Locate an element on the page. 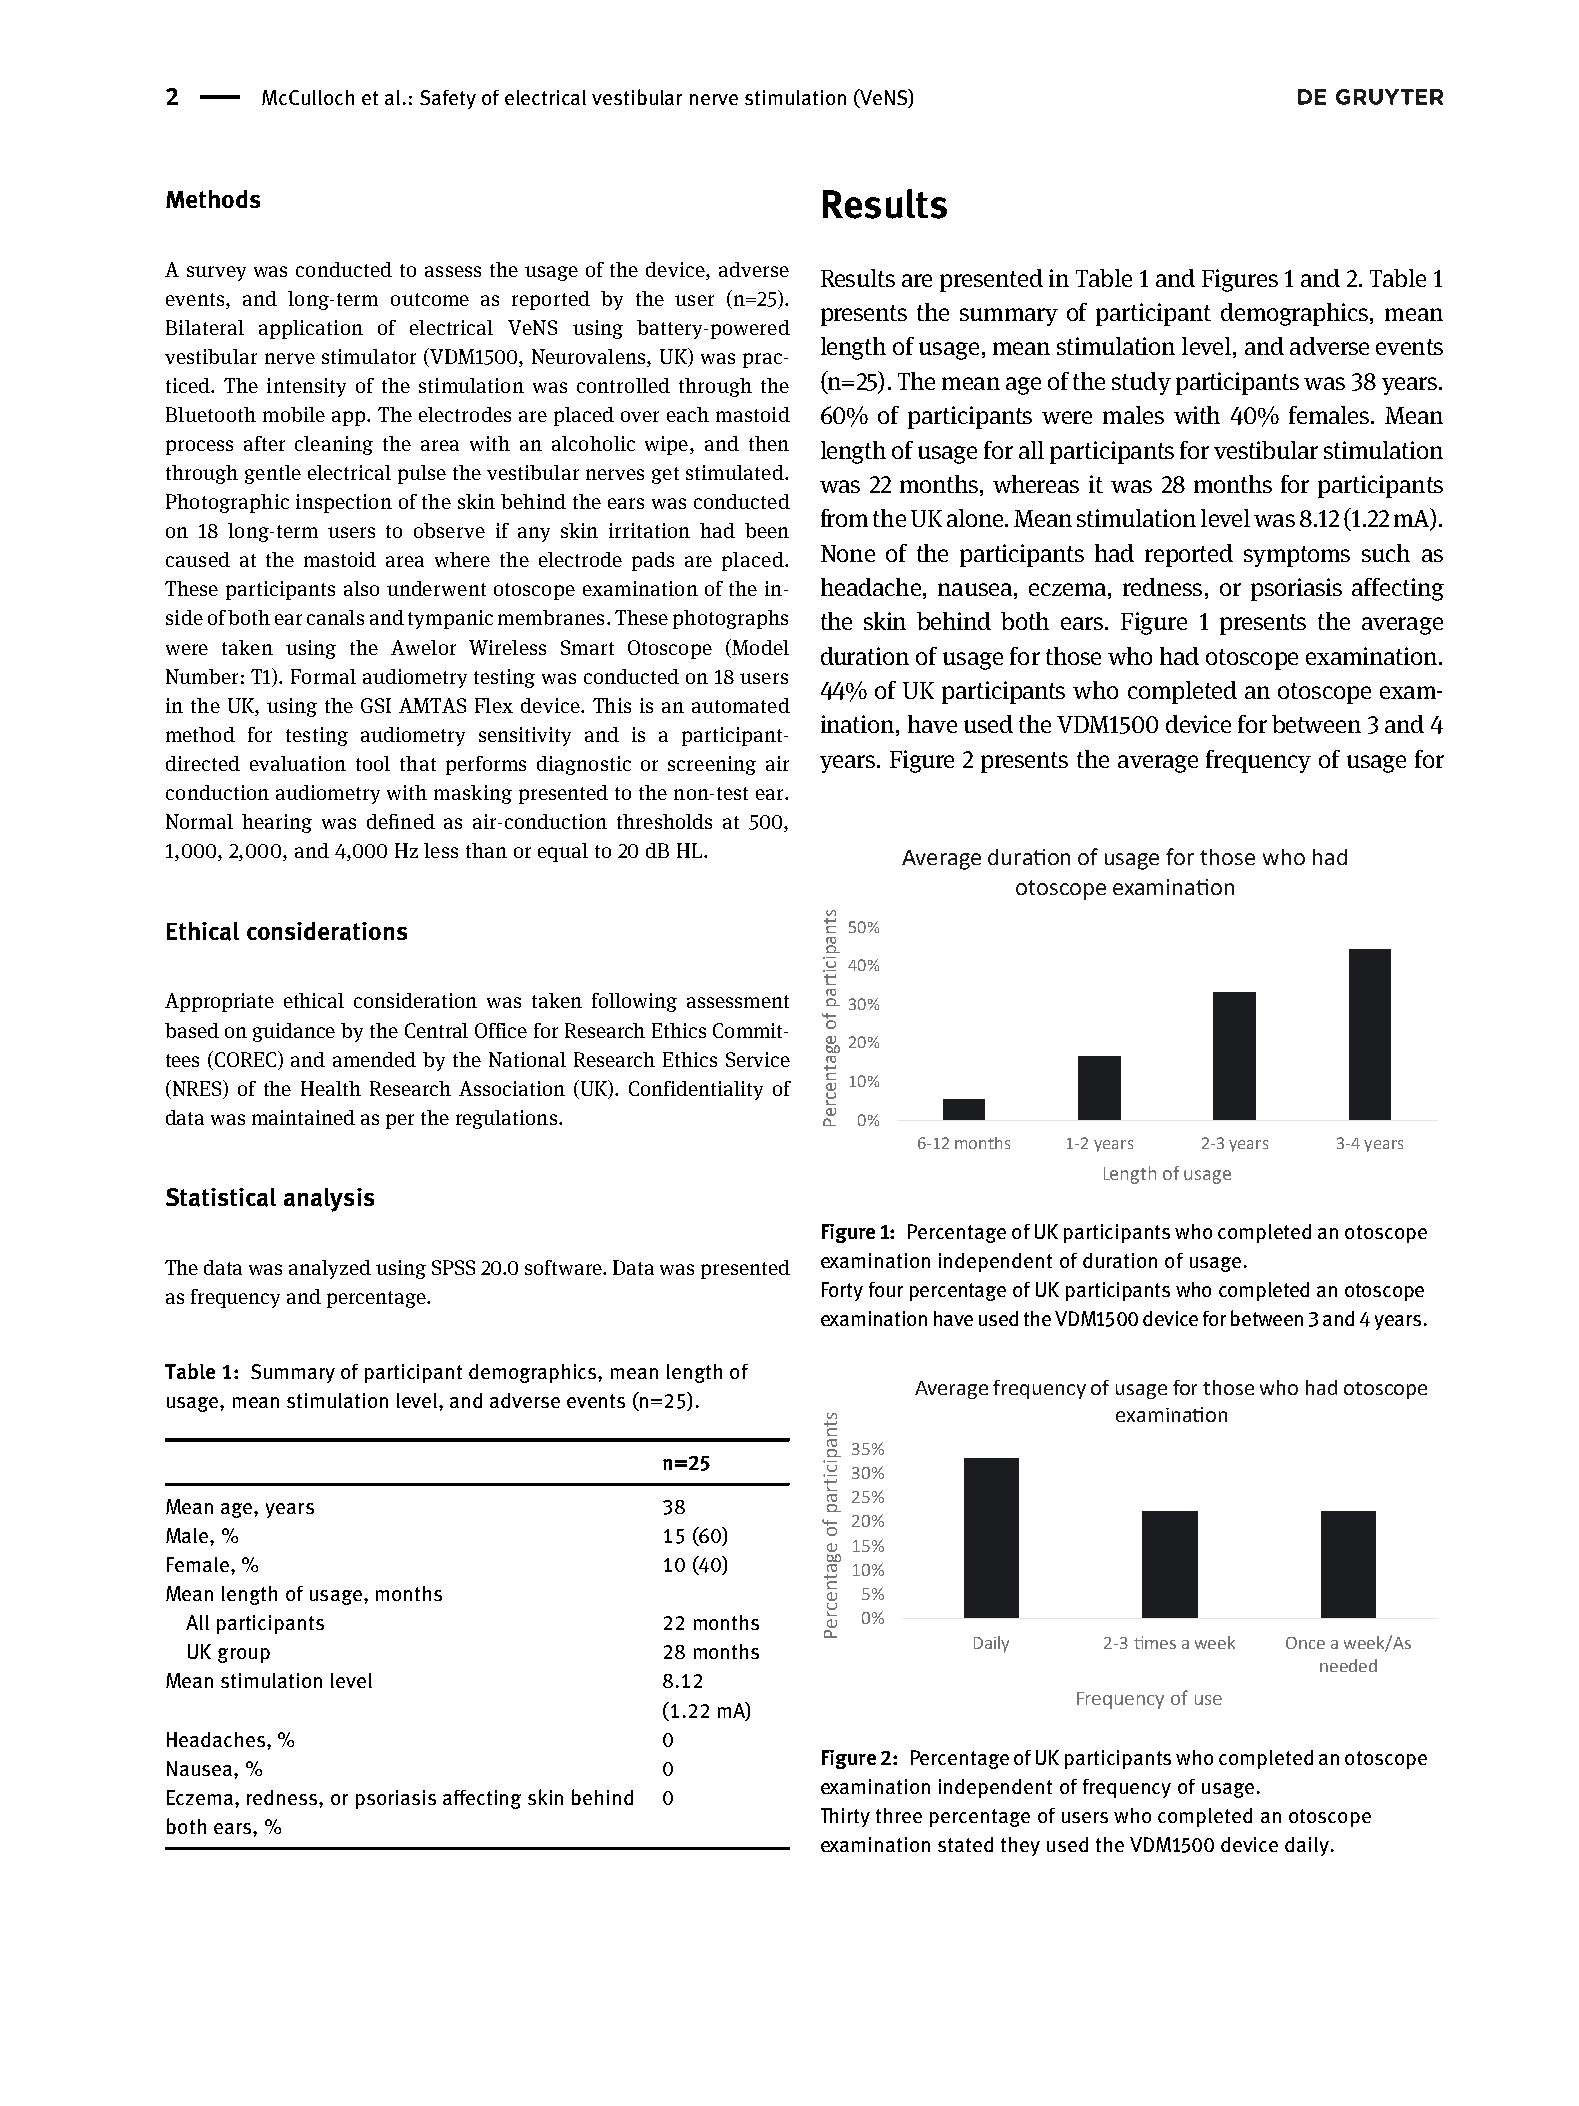 The height and width of the document is (2106, 1579). Service is located at coordinates (758, 1059).
